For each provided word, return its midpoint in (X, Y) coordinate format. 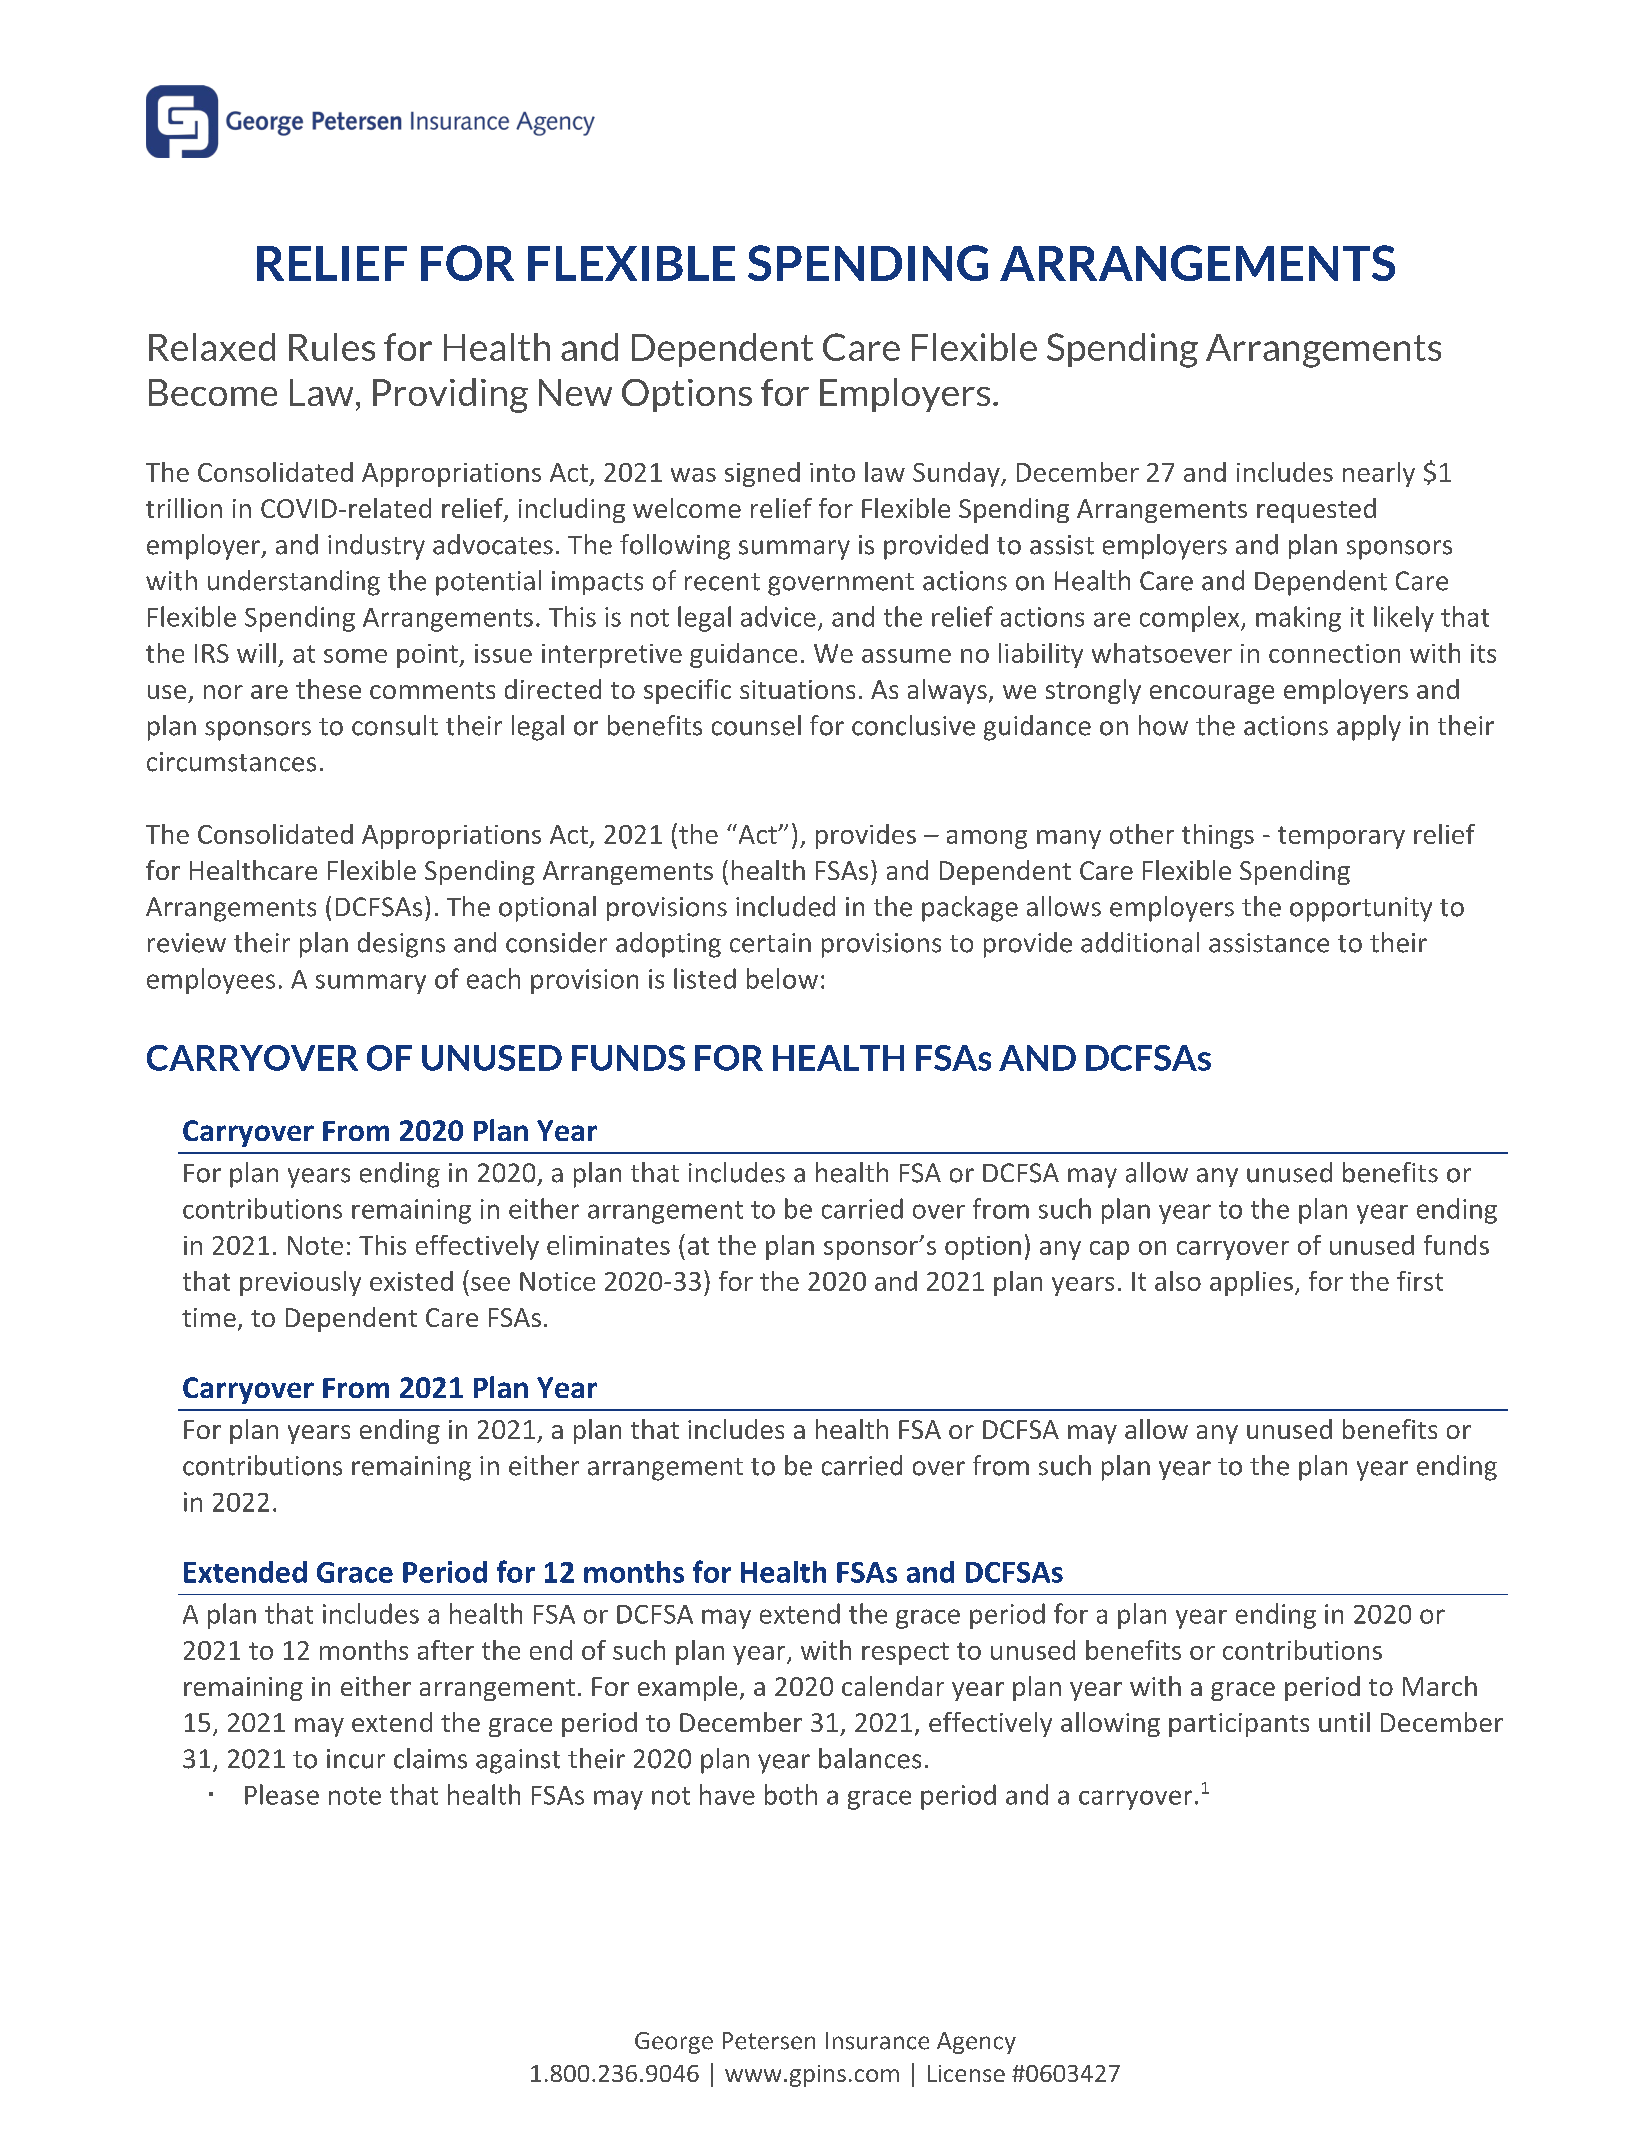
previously (300, 1283)
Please (282, 1794)
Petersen (769, 2041)
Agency (976, 2043)
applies (1251, 1283)
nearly (1379, 474)
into (832, 472)
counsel (756, 725)
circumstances (231, 762)
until (1344, 1722)
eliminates (608, 1245)
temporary (1341, 837)
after (446, 1650)
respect (905, 1653)
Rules (332, 347)
